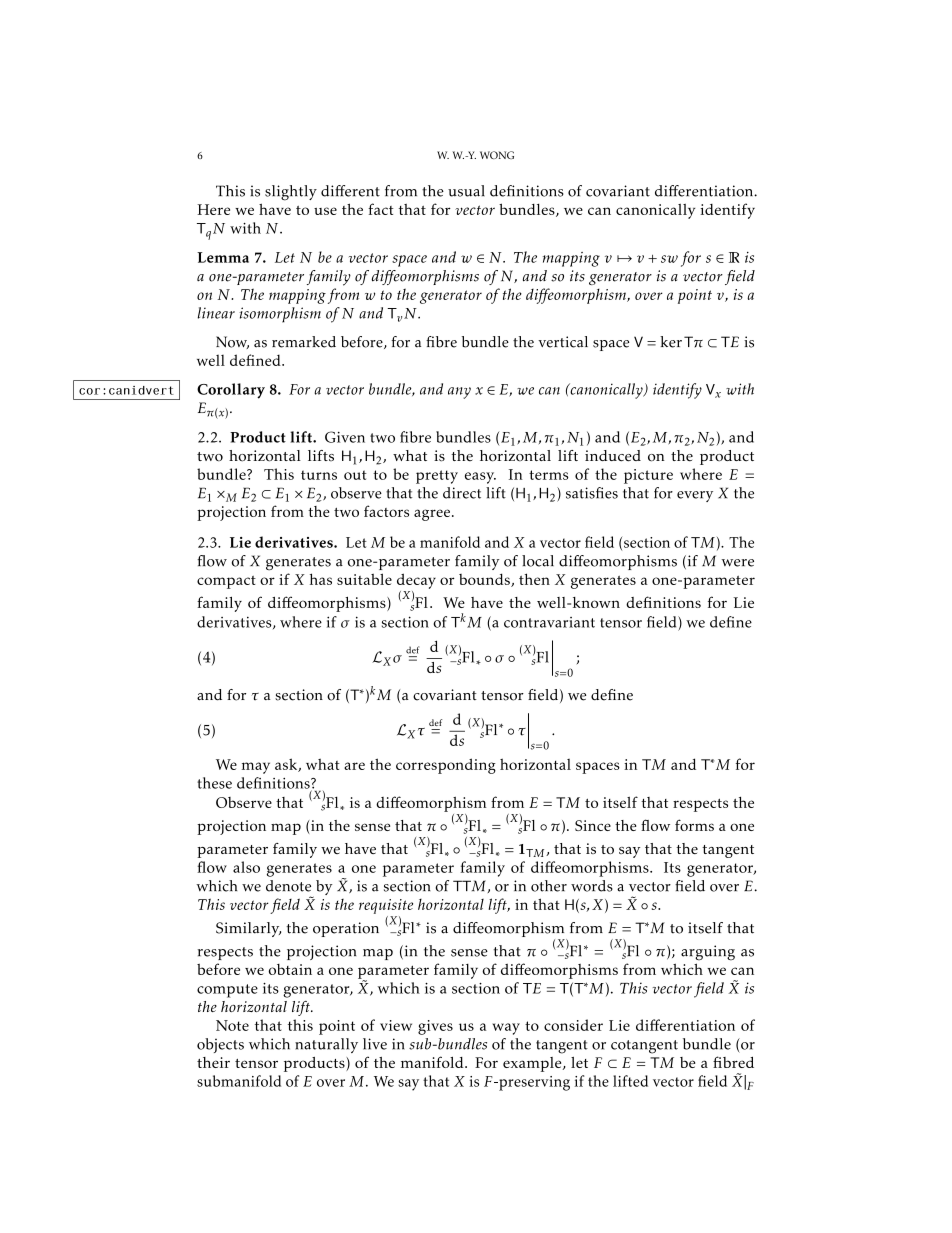 This page has width=952, height=1233. Describe the element at coordinates (497, 155) in the page. I see `WONG` at that location.
